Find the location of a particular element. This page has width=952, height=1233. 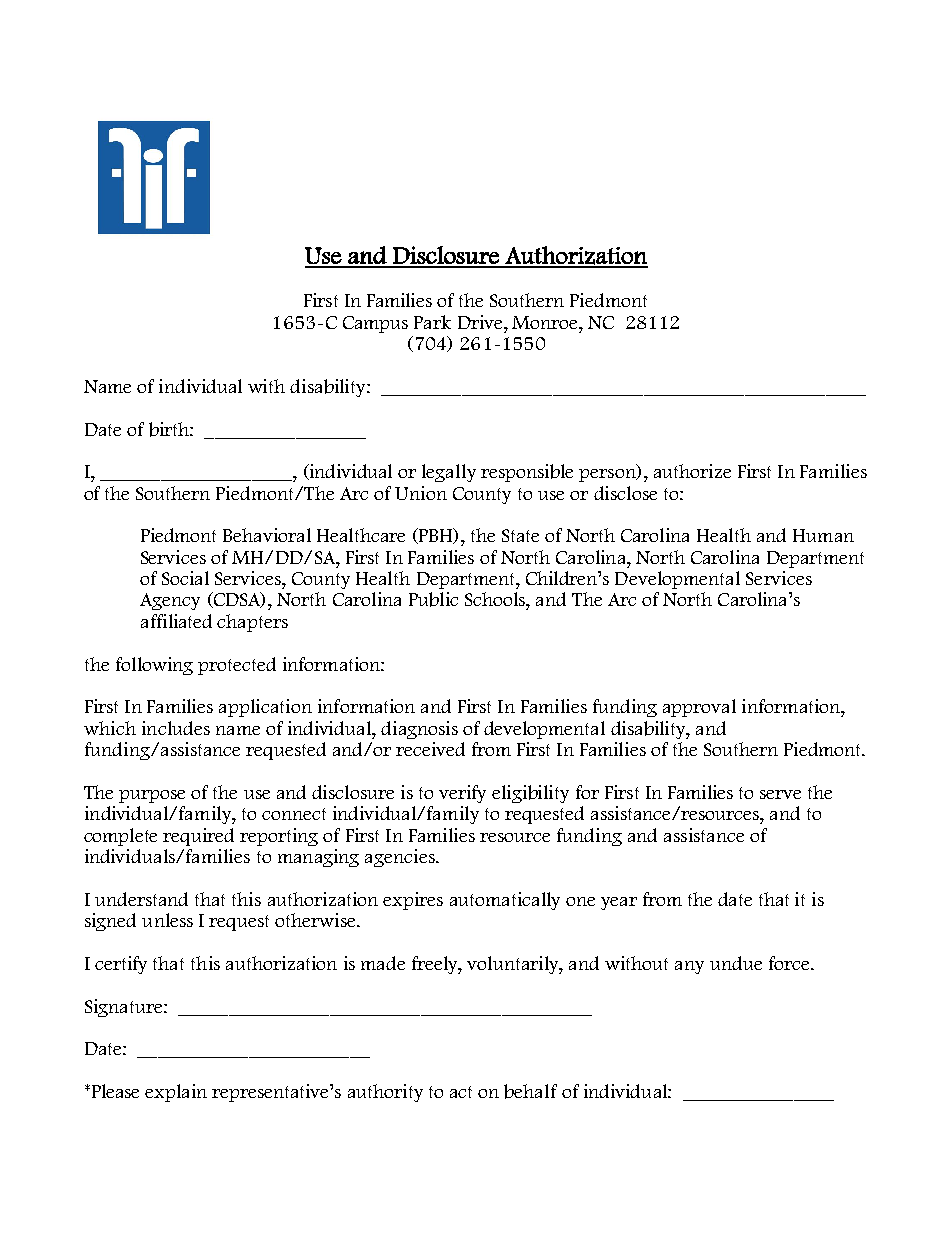

includes is located at coordinates (176, 728).
